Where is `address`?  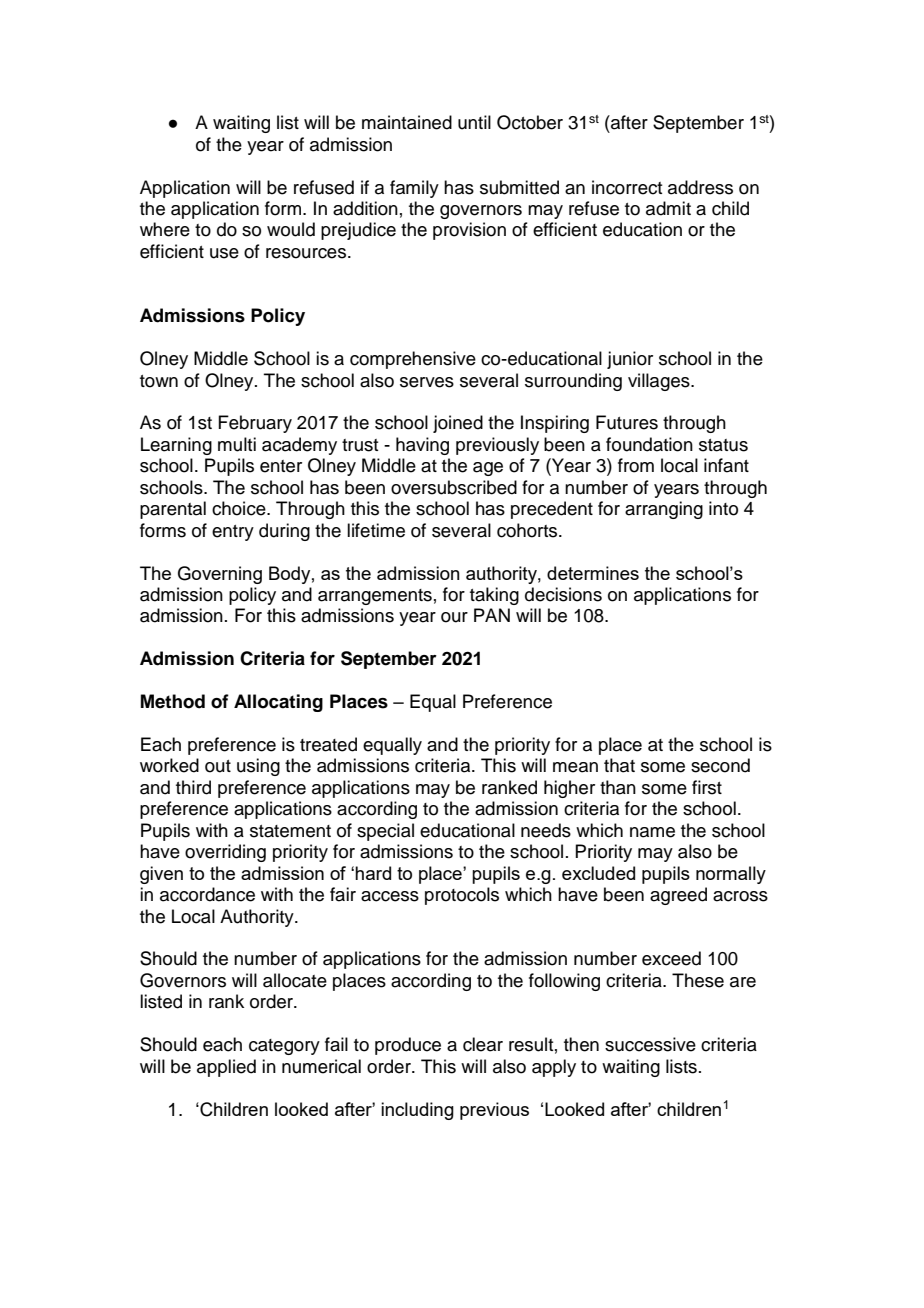 address is located at coordinates (700, 187).
